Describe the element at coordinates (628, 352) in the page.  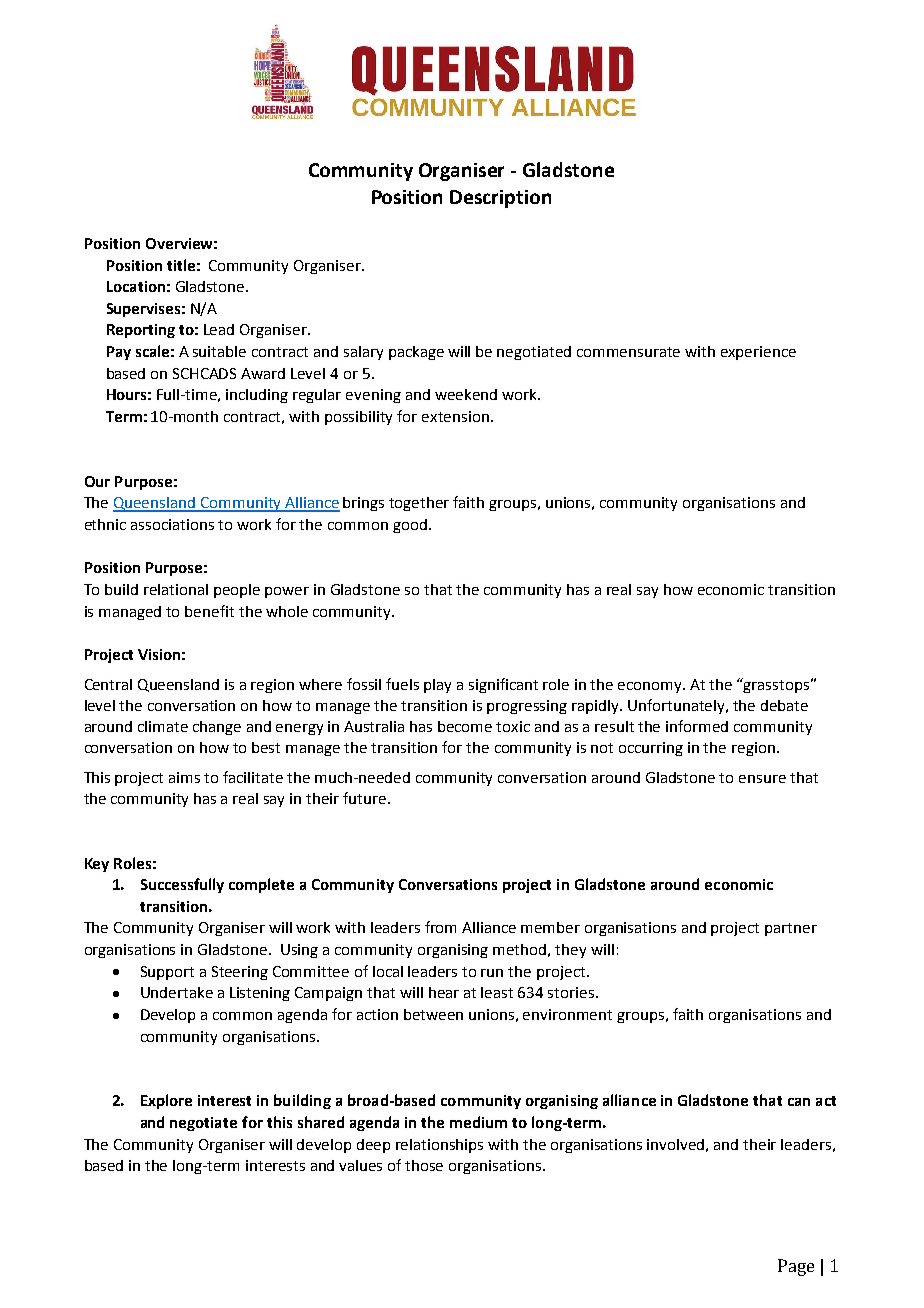
I see `commensurate` at that location.
